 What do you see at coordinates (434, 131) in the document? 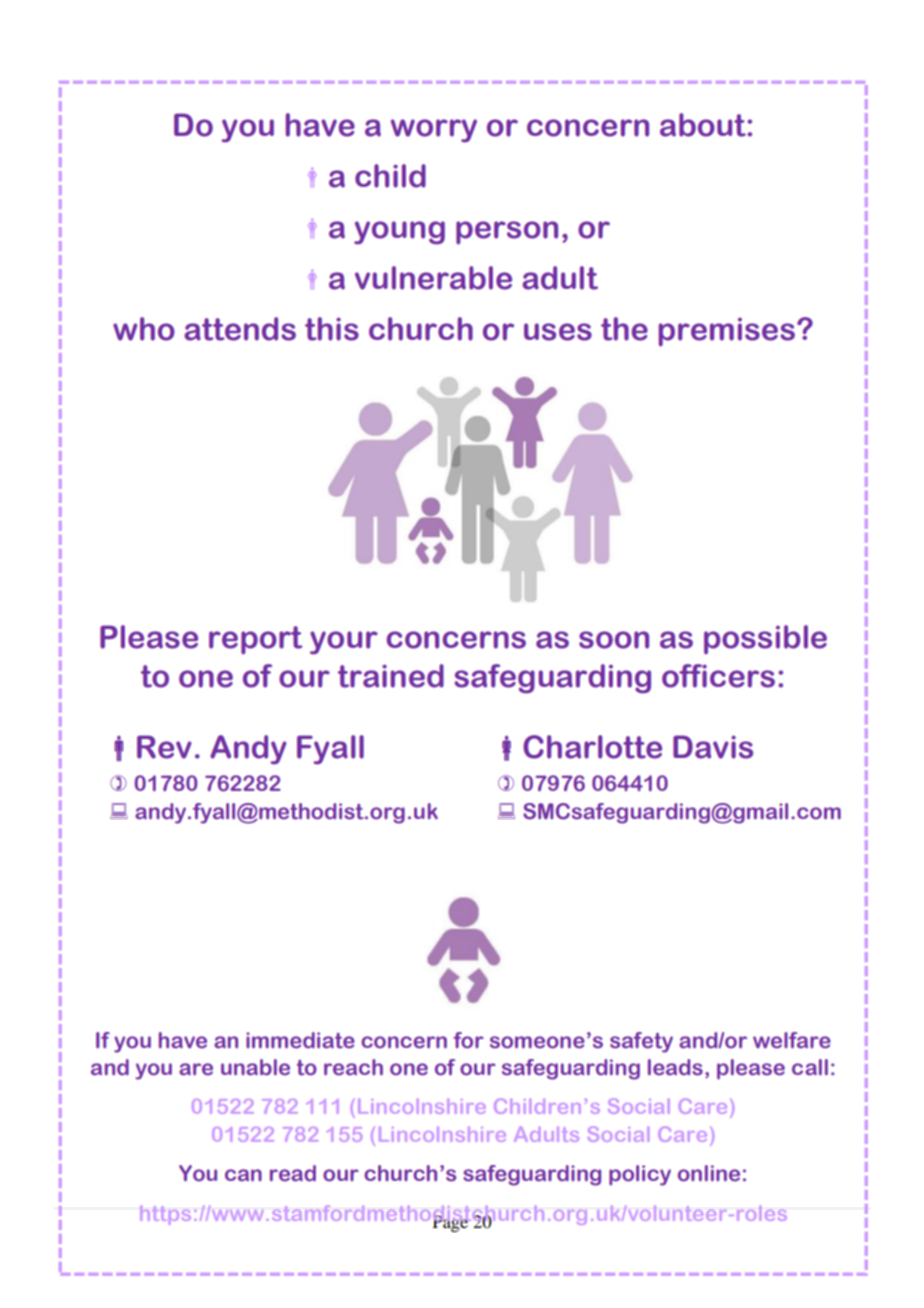
I see `worry` at bounding box center [434, 131].
